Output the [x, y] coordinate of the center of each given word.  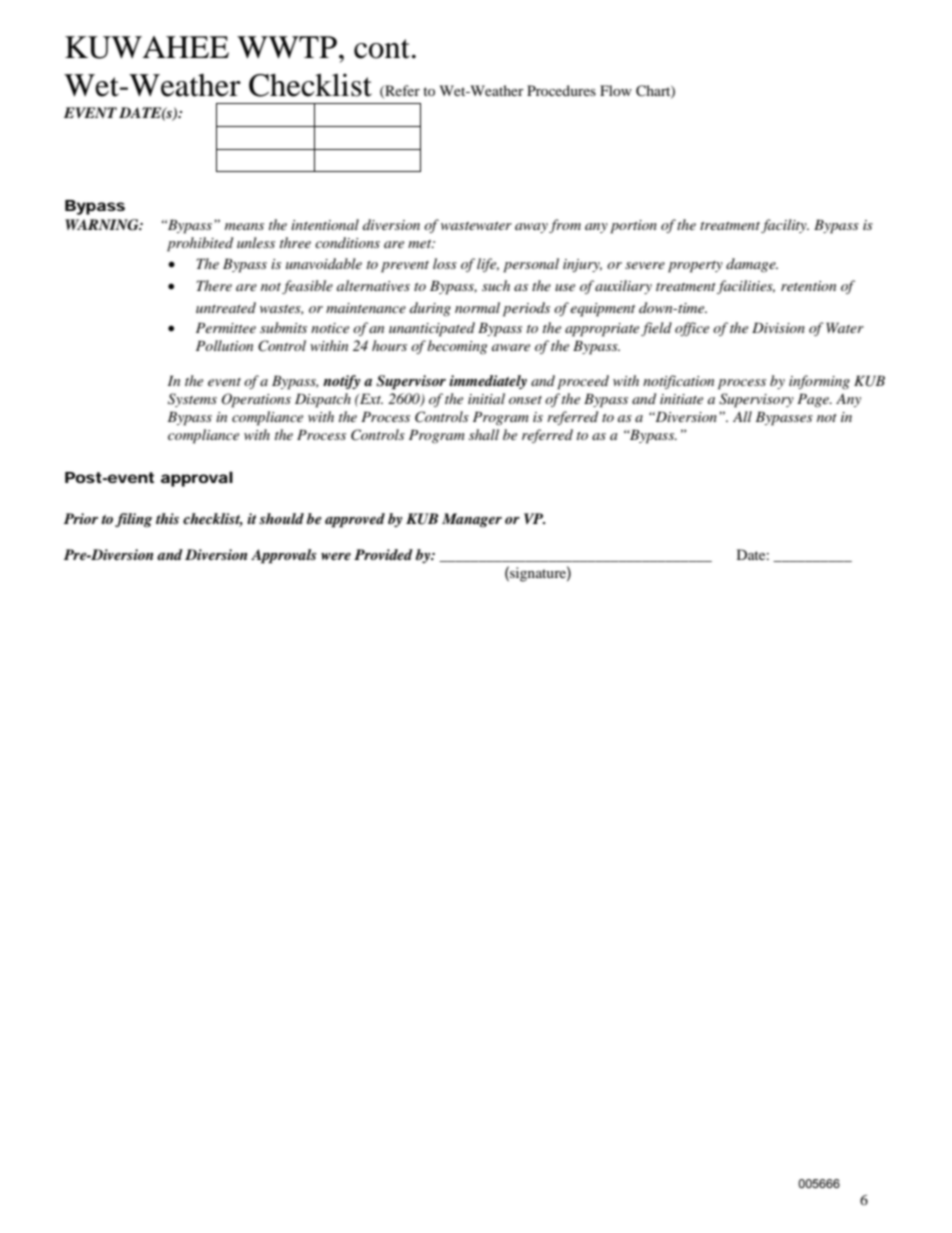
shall [484, 434]
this [167, 518]
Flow [616, 90]
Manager [472, 520]
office [692, 329]
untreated [226, 307]
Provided [383, 554]
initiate [681, 399]
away [531, 228]
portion [633, 227]
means [244, 226]
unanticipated [432, 329]
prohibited [200, 244]
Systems [192, 400]
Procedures [561, 90]
